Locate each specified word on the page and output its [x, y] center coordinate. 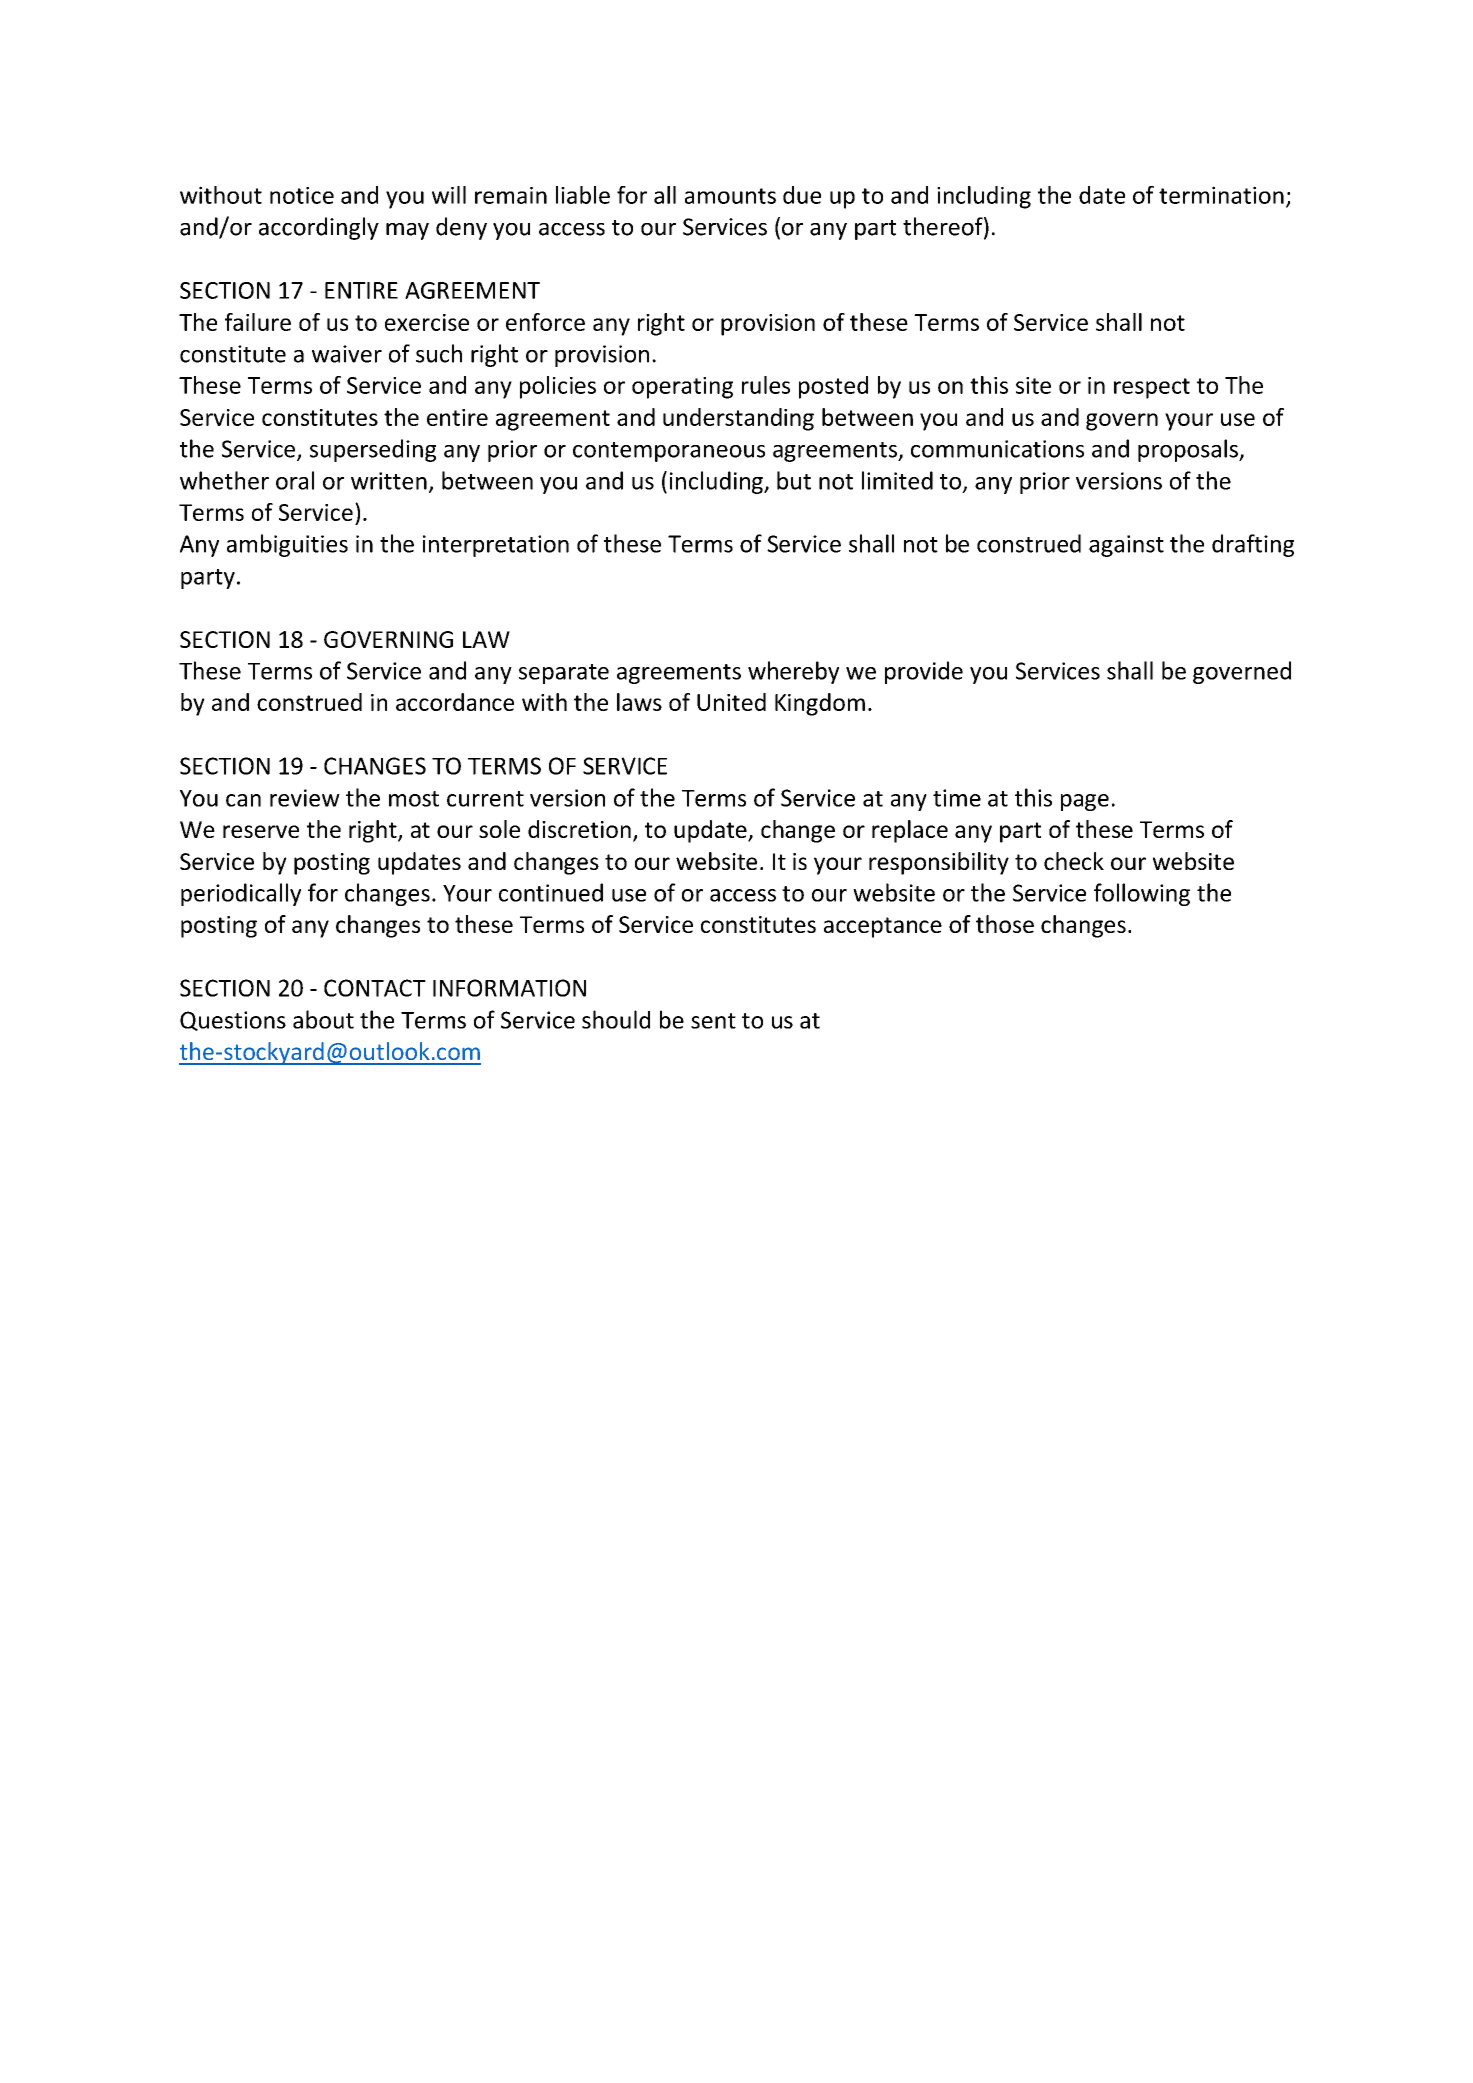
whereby [793, 672]
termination [1221, 195]
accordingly [319, 228]
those [1005, 924]
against [1126, 546]
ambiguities [287, 545]
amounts [730, 196]
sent [713, 1021]
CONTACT [375, 988]
